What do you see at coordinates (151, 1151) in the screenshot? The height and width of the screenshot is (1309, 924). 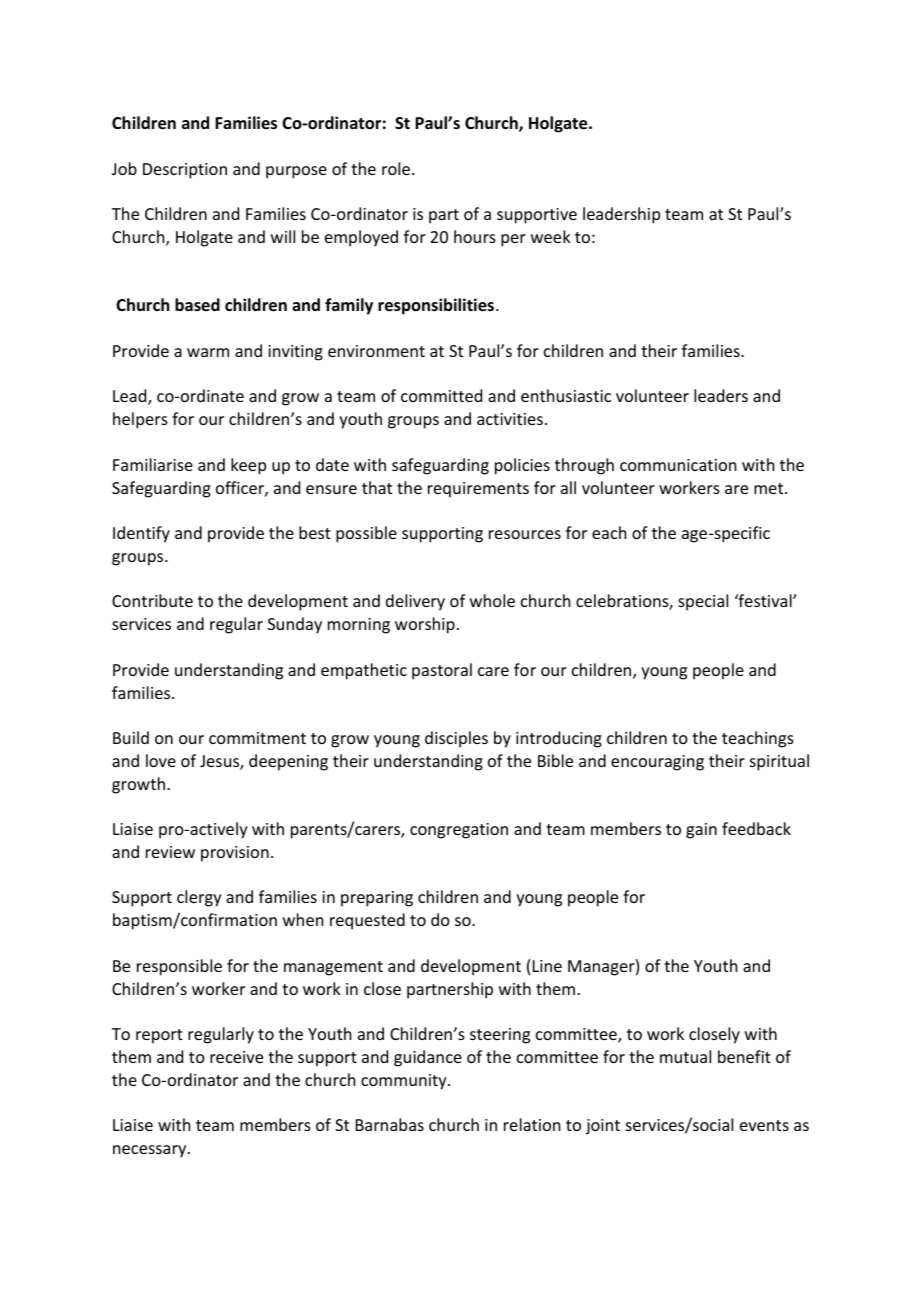 I see `necessary` at bounding box center [151, 1151].
